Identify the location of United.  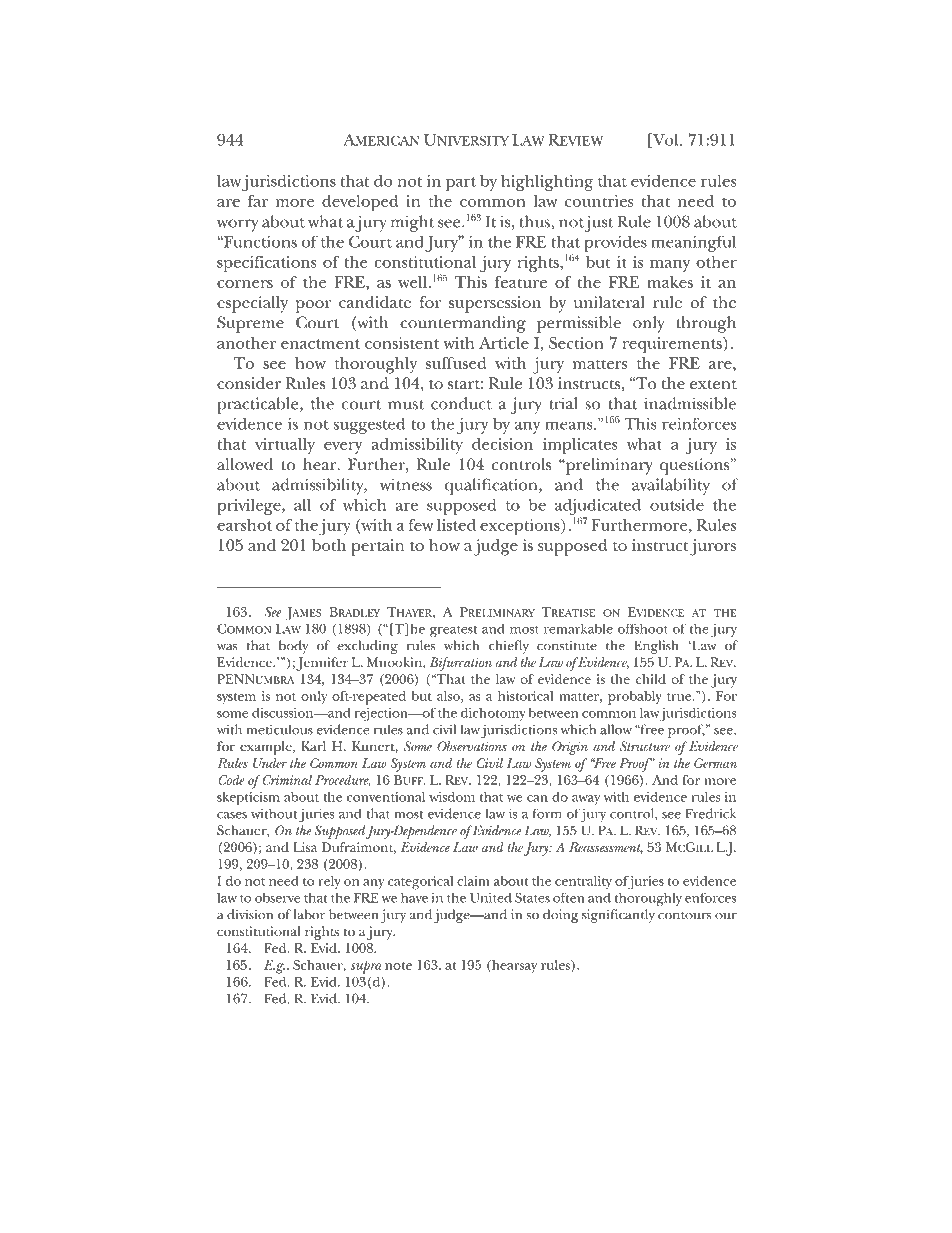
(491, 897).
